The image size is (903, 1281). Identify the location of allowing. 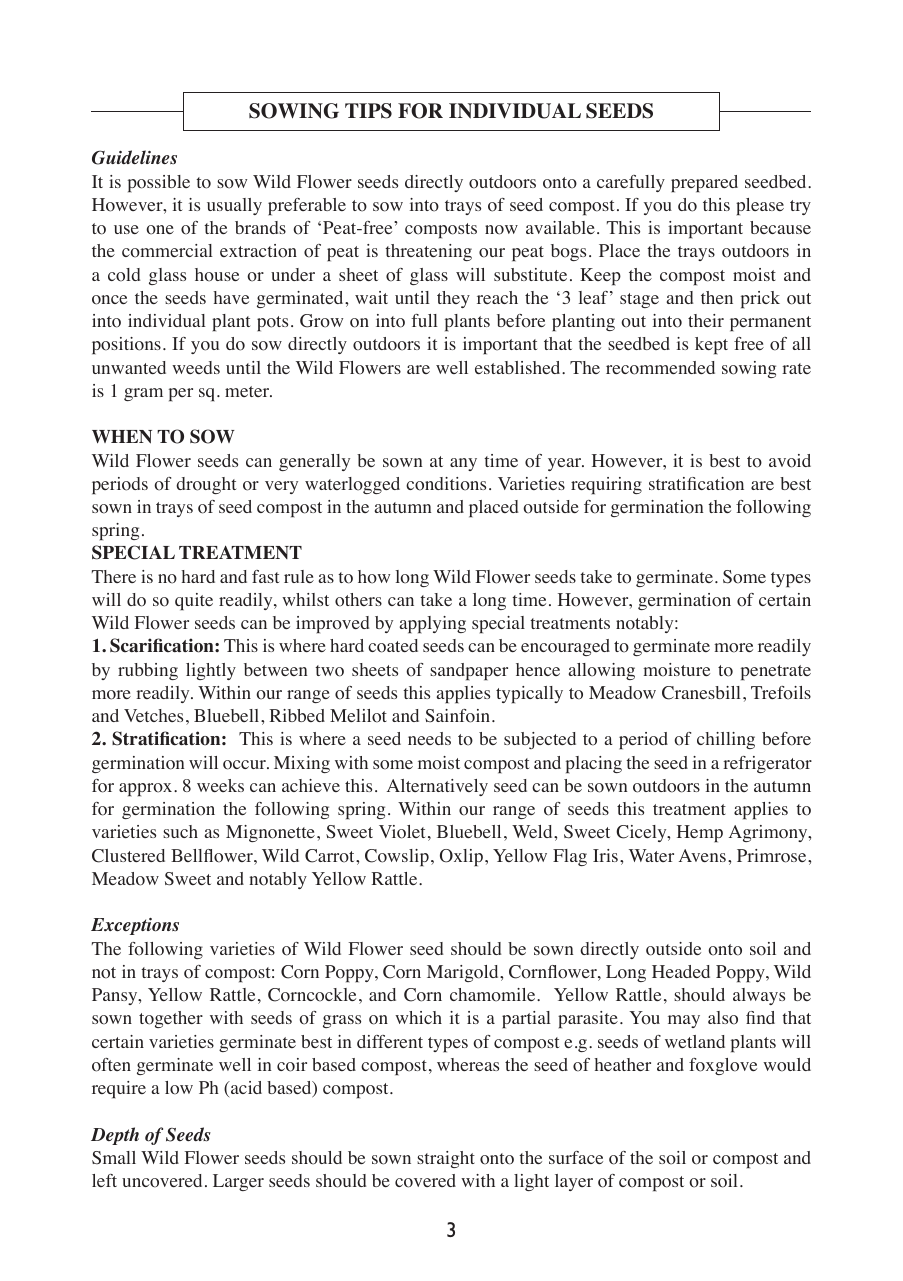
(602, 671).
